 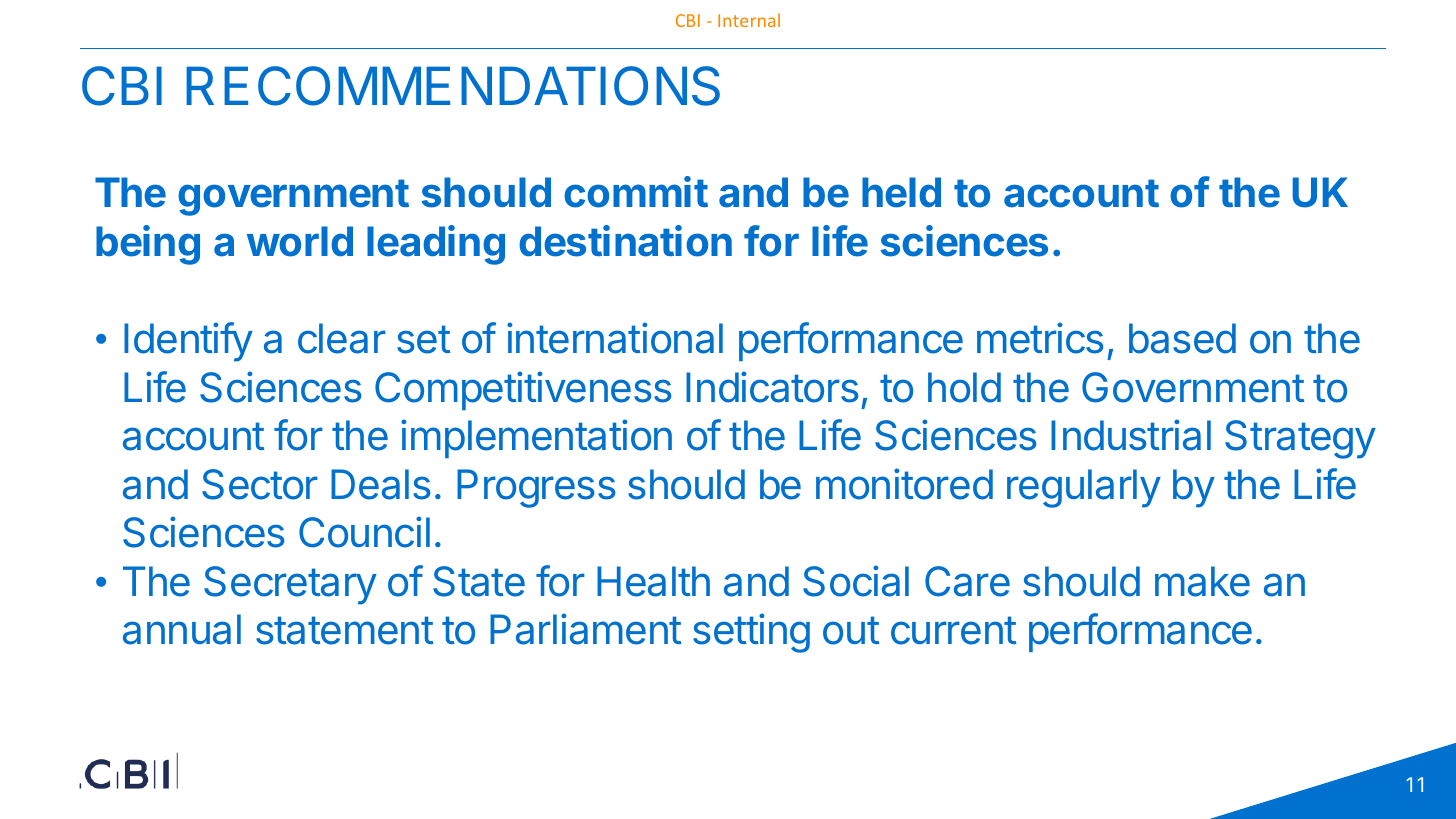 I want to click on international, so click(x=615, y=338).
